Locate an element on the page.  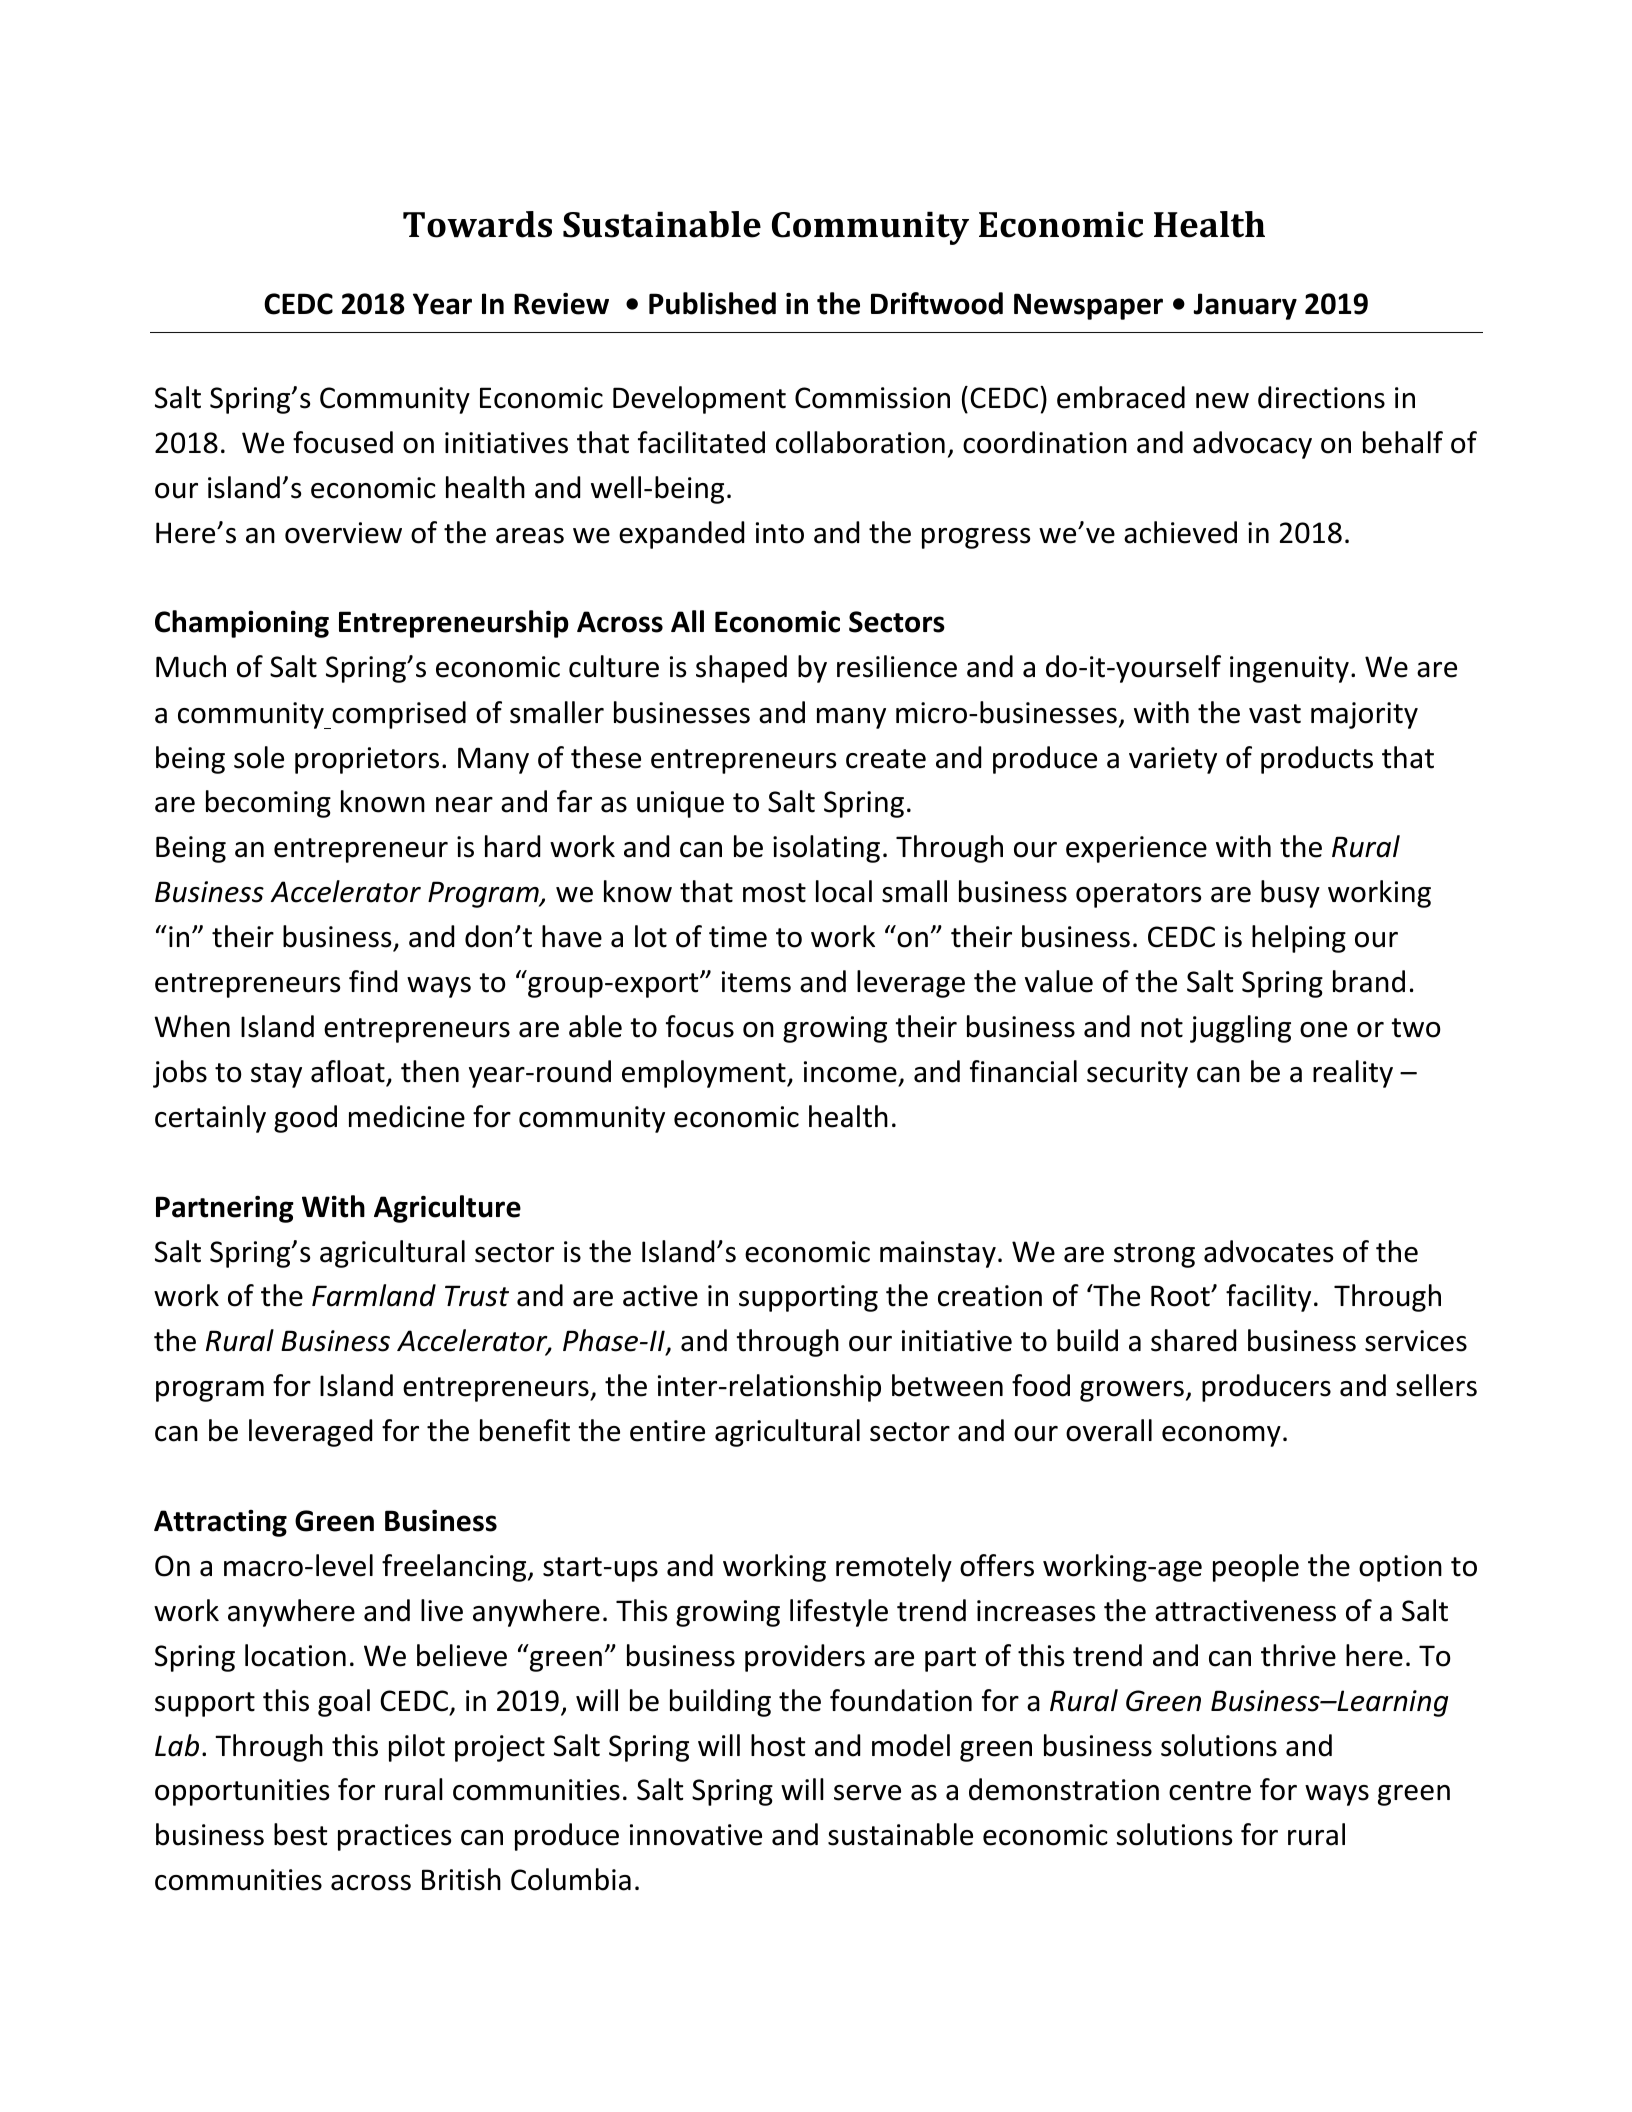
economy is located at coordinates (1221, 1436).
